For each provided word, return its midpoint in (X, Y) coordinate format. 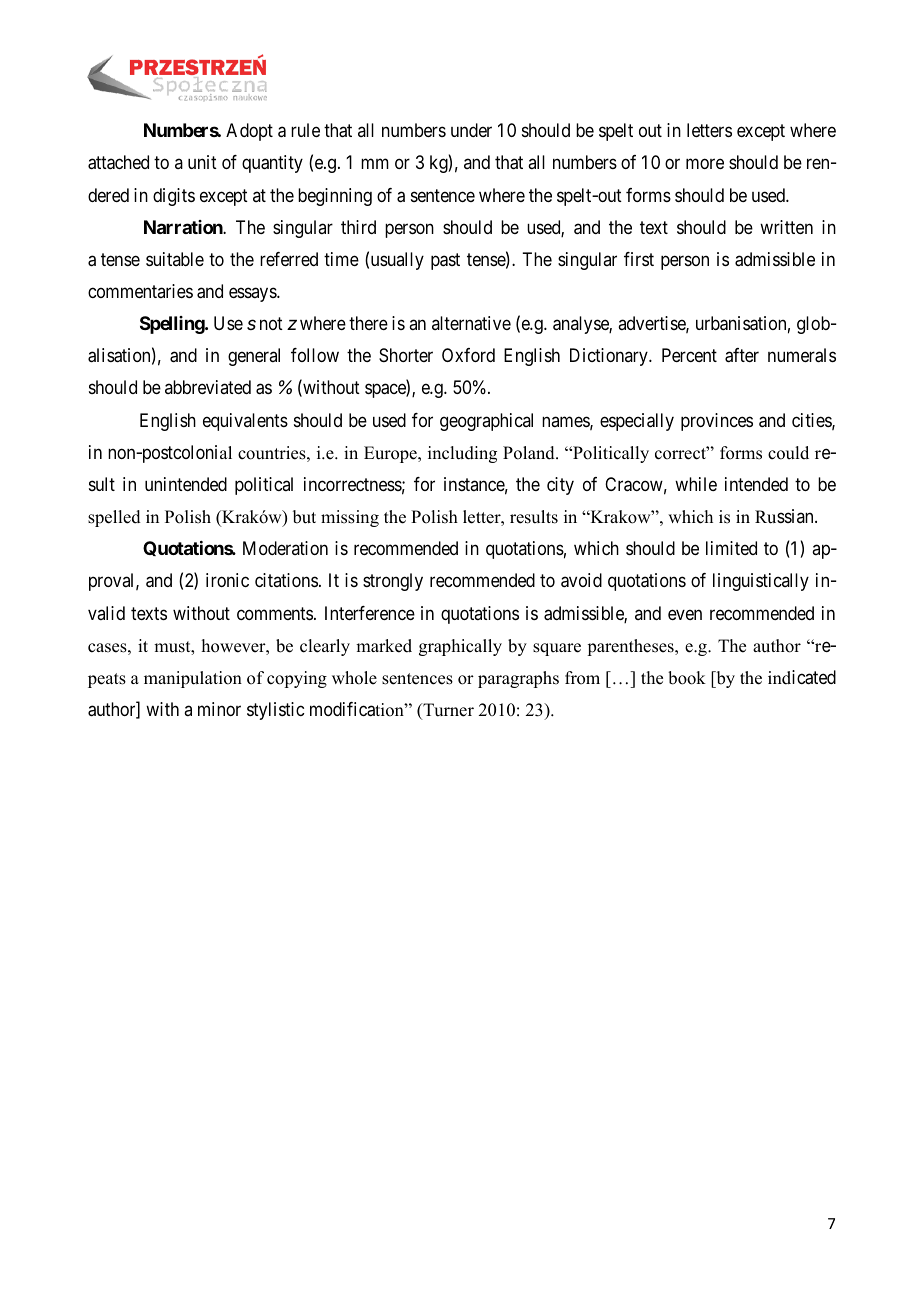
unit (202, 162)
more (705, 164)
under (471, 130)
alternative (471, 323)
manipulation (193, 679)
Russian (785, 516)
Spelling (173, 325)
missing (350, 518)
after (742, 355)
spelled (114, 518)
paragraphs (518, 679)
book (687, 678)
